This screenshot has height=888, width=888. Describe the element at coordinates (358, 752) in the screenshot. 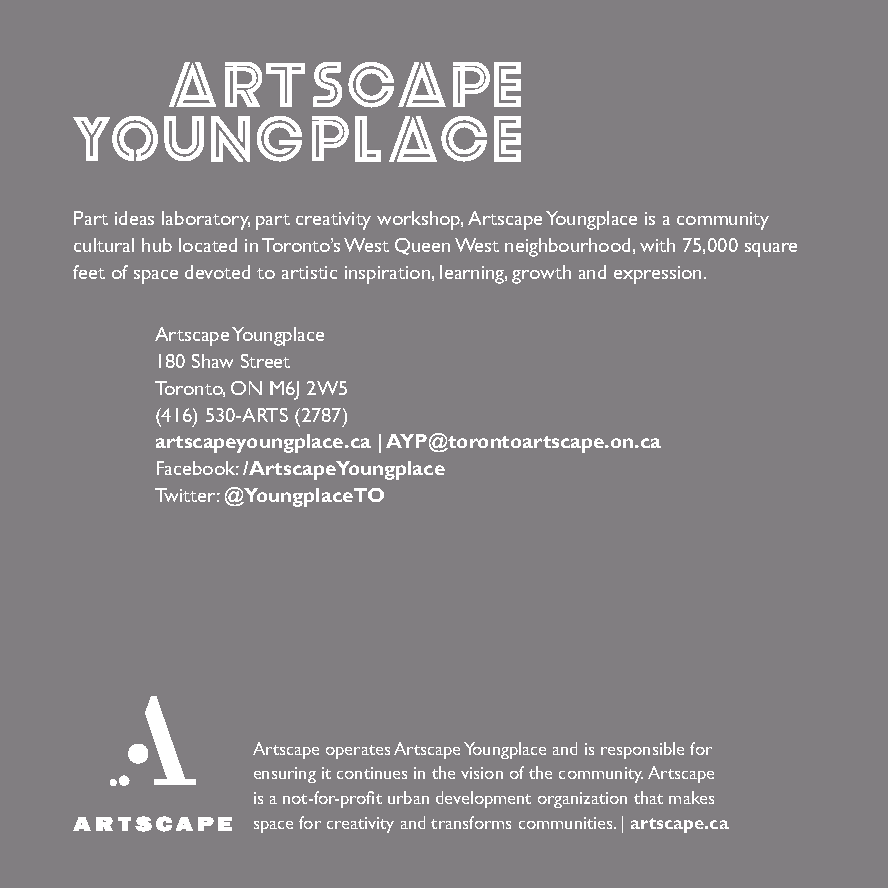

I see `operates` at that location.
